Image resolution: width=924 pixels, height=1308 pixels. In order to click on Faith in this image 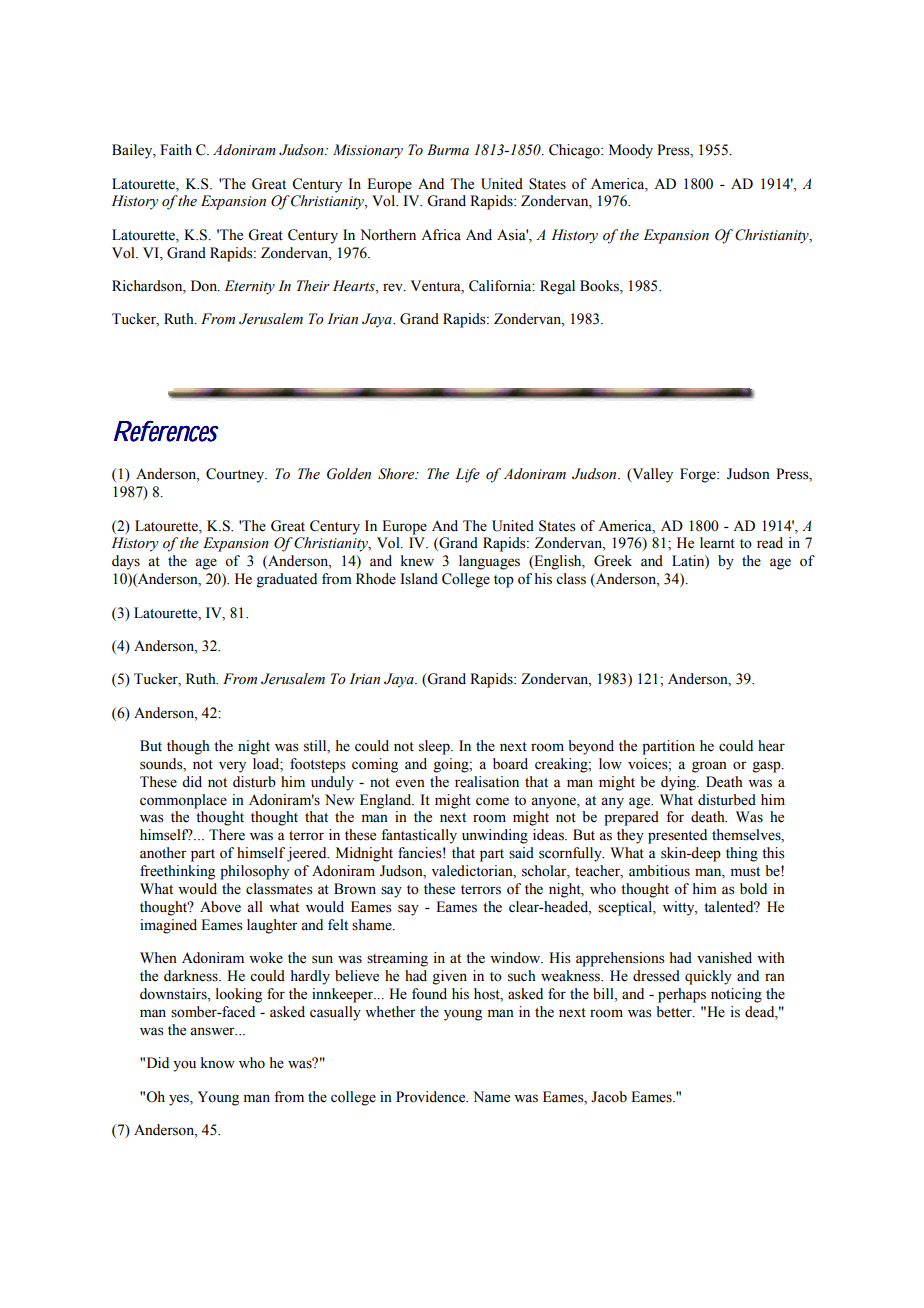, I will do `click(176, 149)`.
